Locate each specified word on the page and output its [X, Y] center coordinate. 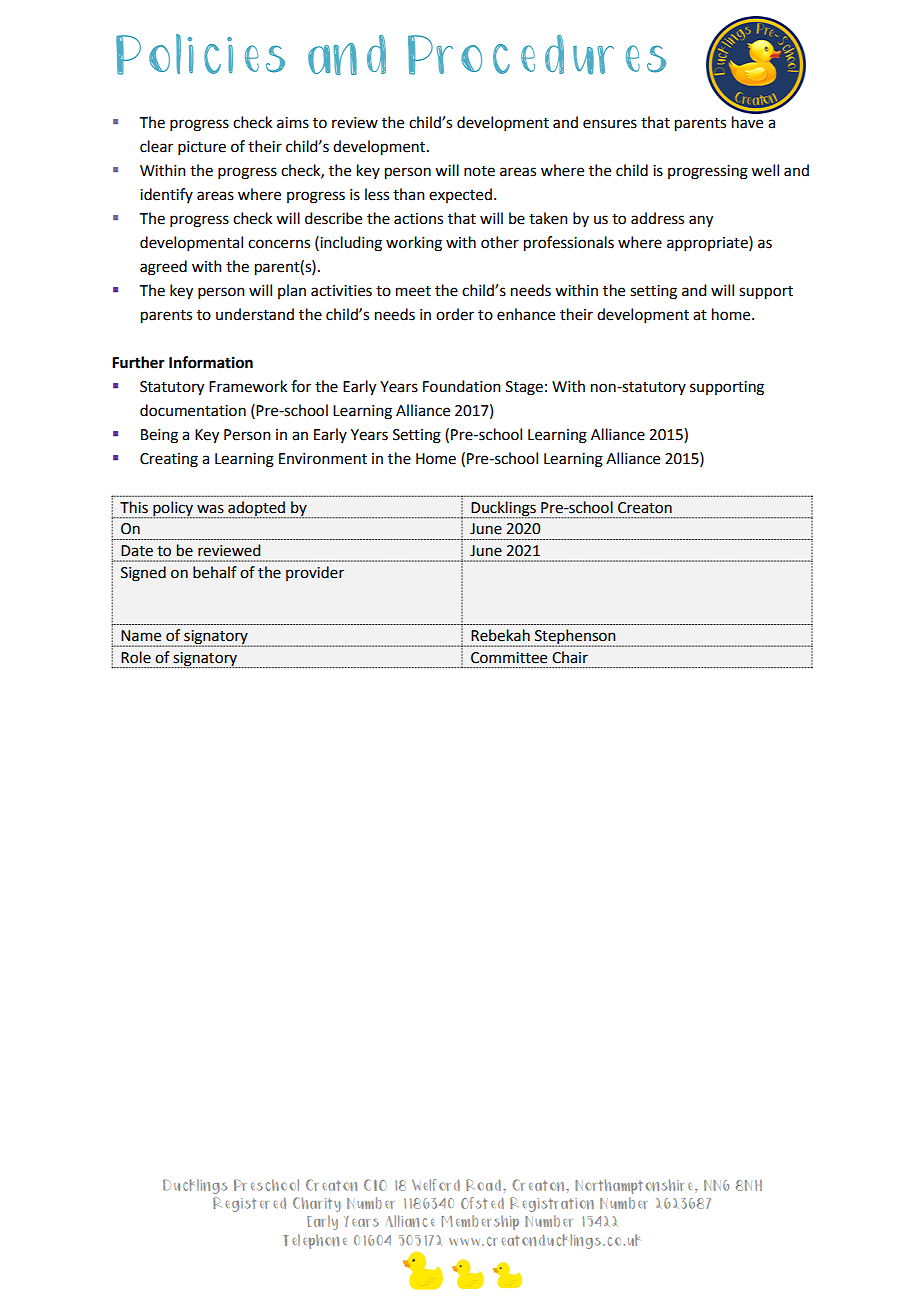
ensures [610, 124]
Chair [570, 657]
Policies [200, 54]
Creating [169, 460]
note [479, 171]
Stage [524, 388]
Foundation [462, 386]
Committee [509, 658]
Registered [249, 1204]
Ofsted [482, 1203]
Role [136, 657]
